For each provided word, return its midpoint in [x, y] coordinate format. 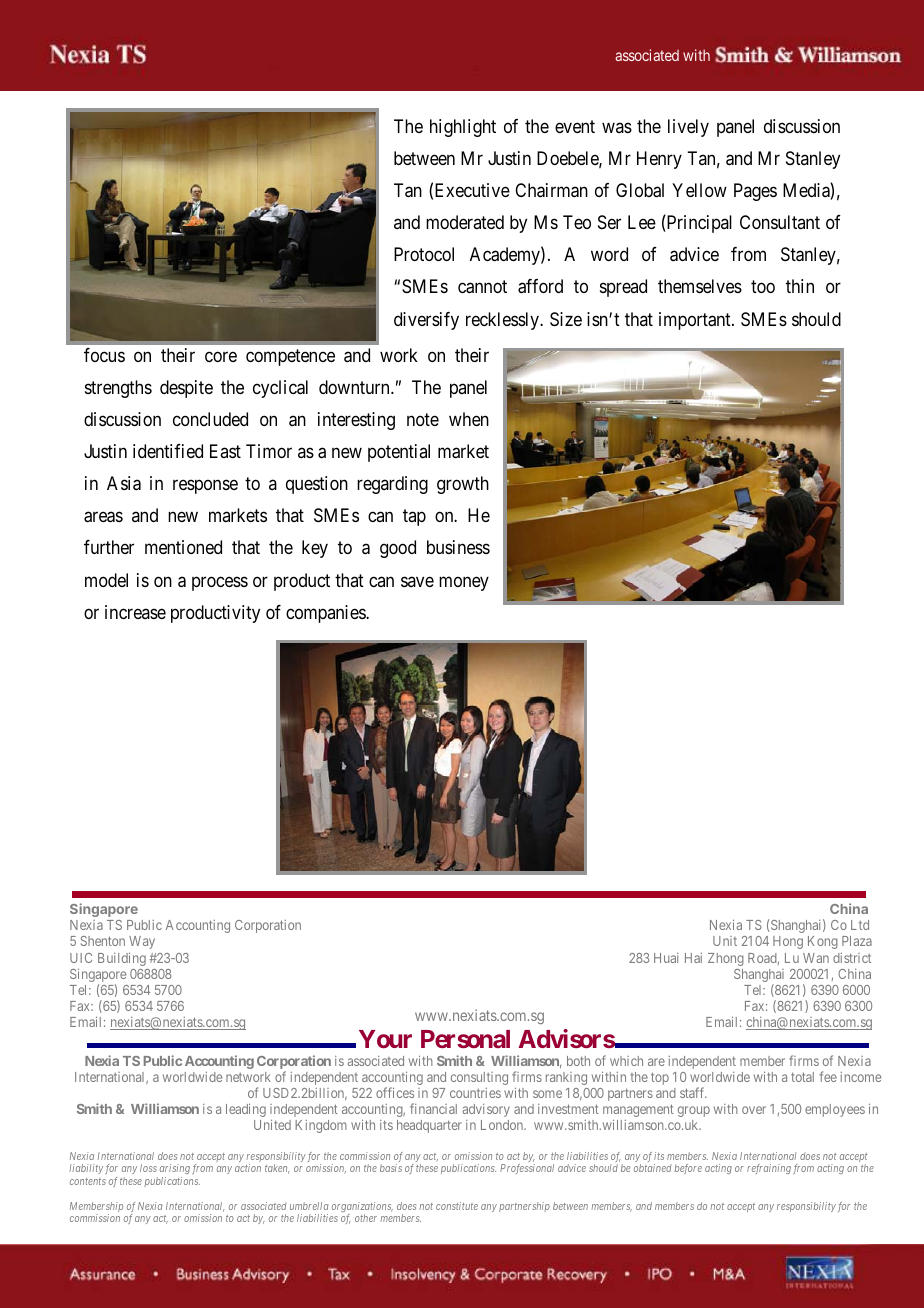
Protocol [424, 254]
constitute [457, 1206]
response [205, 487]
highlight [463, 128]
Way [142, 942]
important [696, 321]
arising [175, 1171]
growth [463, 485]
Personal [465, 1039]
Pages [755, 192]
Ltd [860, 925]
